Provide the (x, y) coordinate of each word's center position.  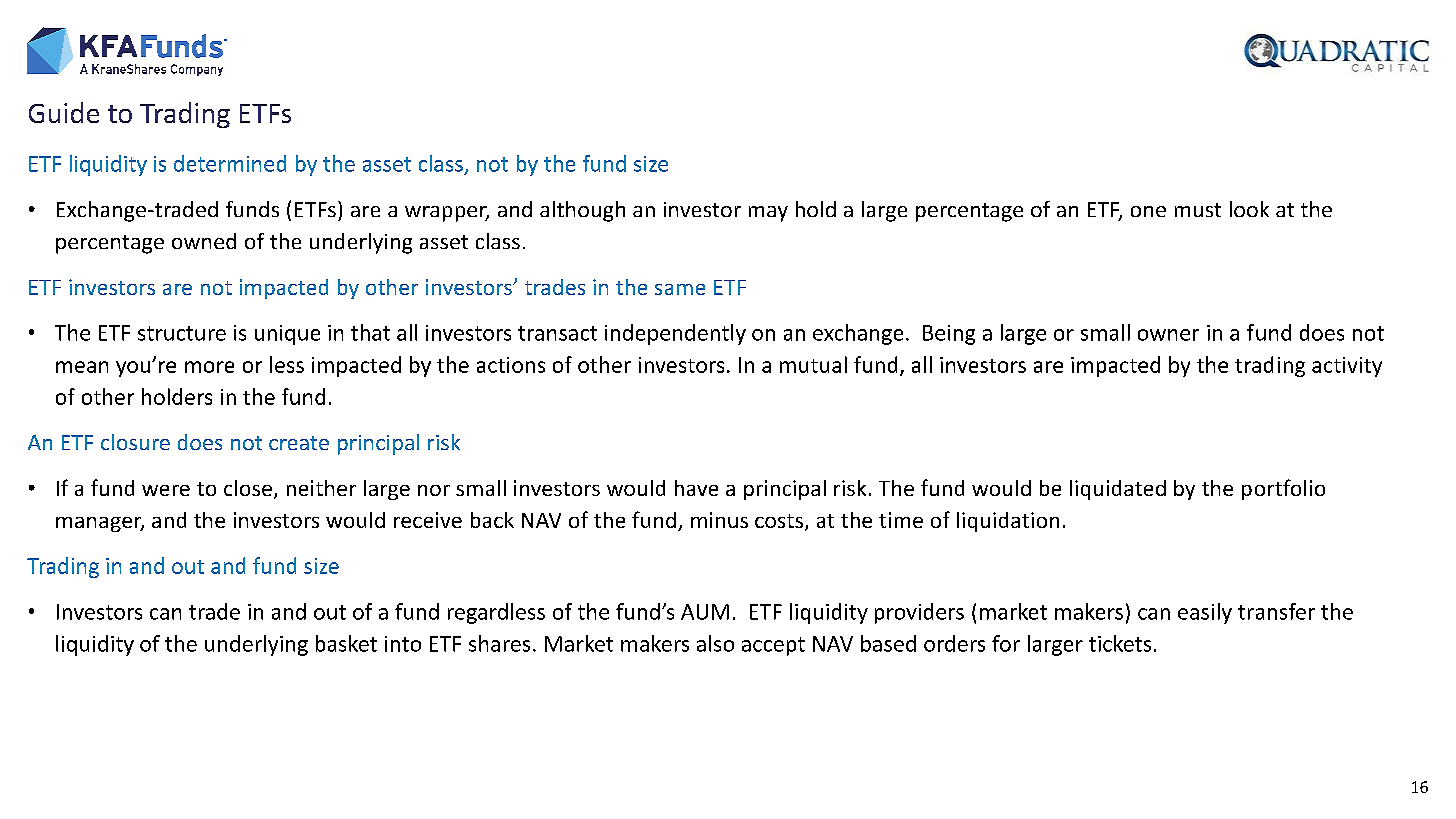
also (715, 643)
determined (230, 163)
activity (1347, 367)
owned (204, 241)
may (768, 214)
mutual (813, 364)
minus (719, 520)
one (1148, 211)
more (209, 367)
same (680, 289)
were (166, 490)
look (1249, 209)
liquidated (1118, 490)
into (403, 644)
